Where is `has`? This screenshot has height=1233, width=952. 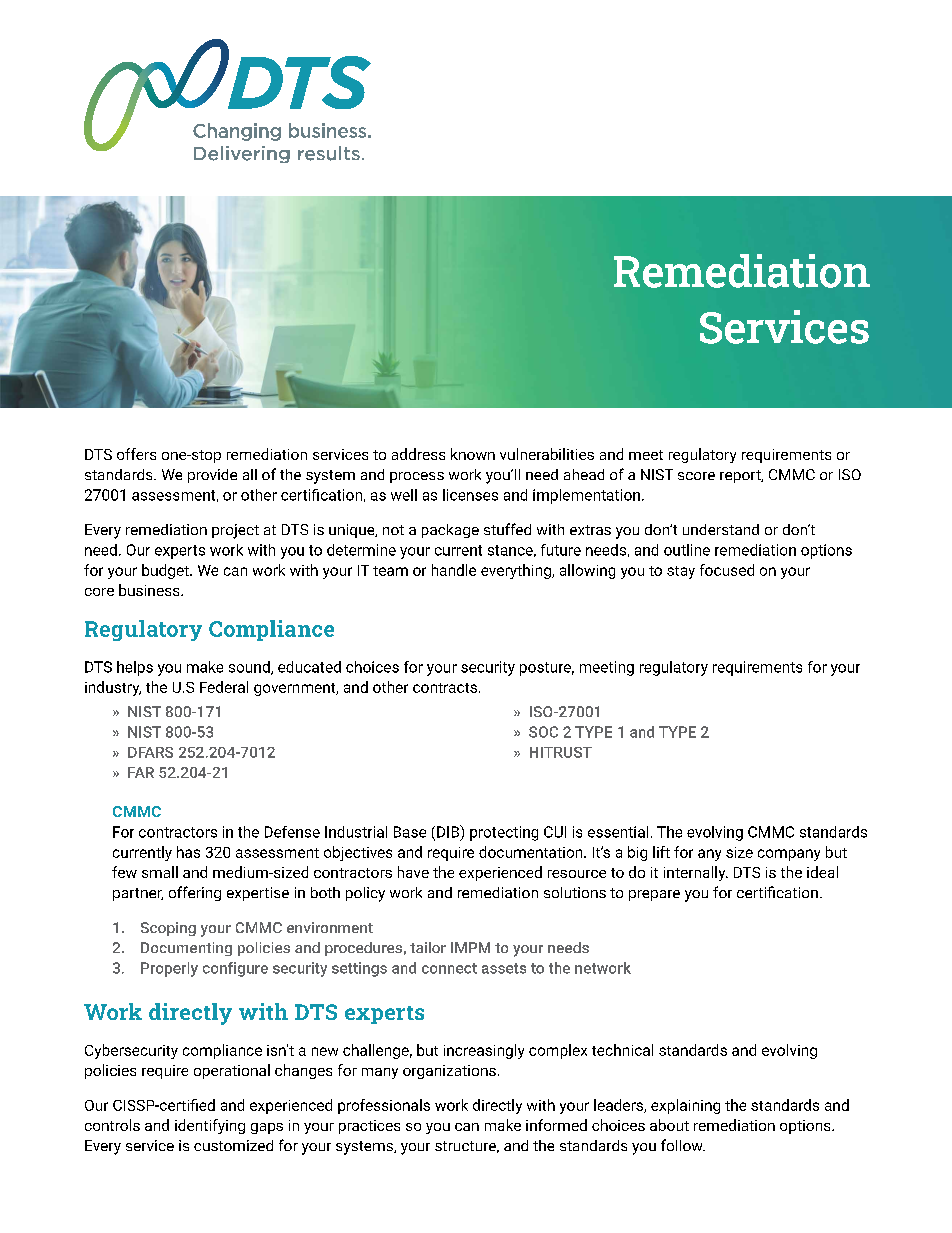
has is located at coordinates (188, 852).
